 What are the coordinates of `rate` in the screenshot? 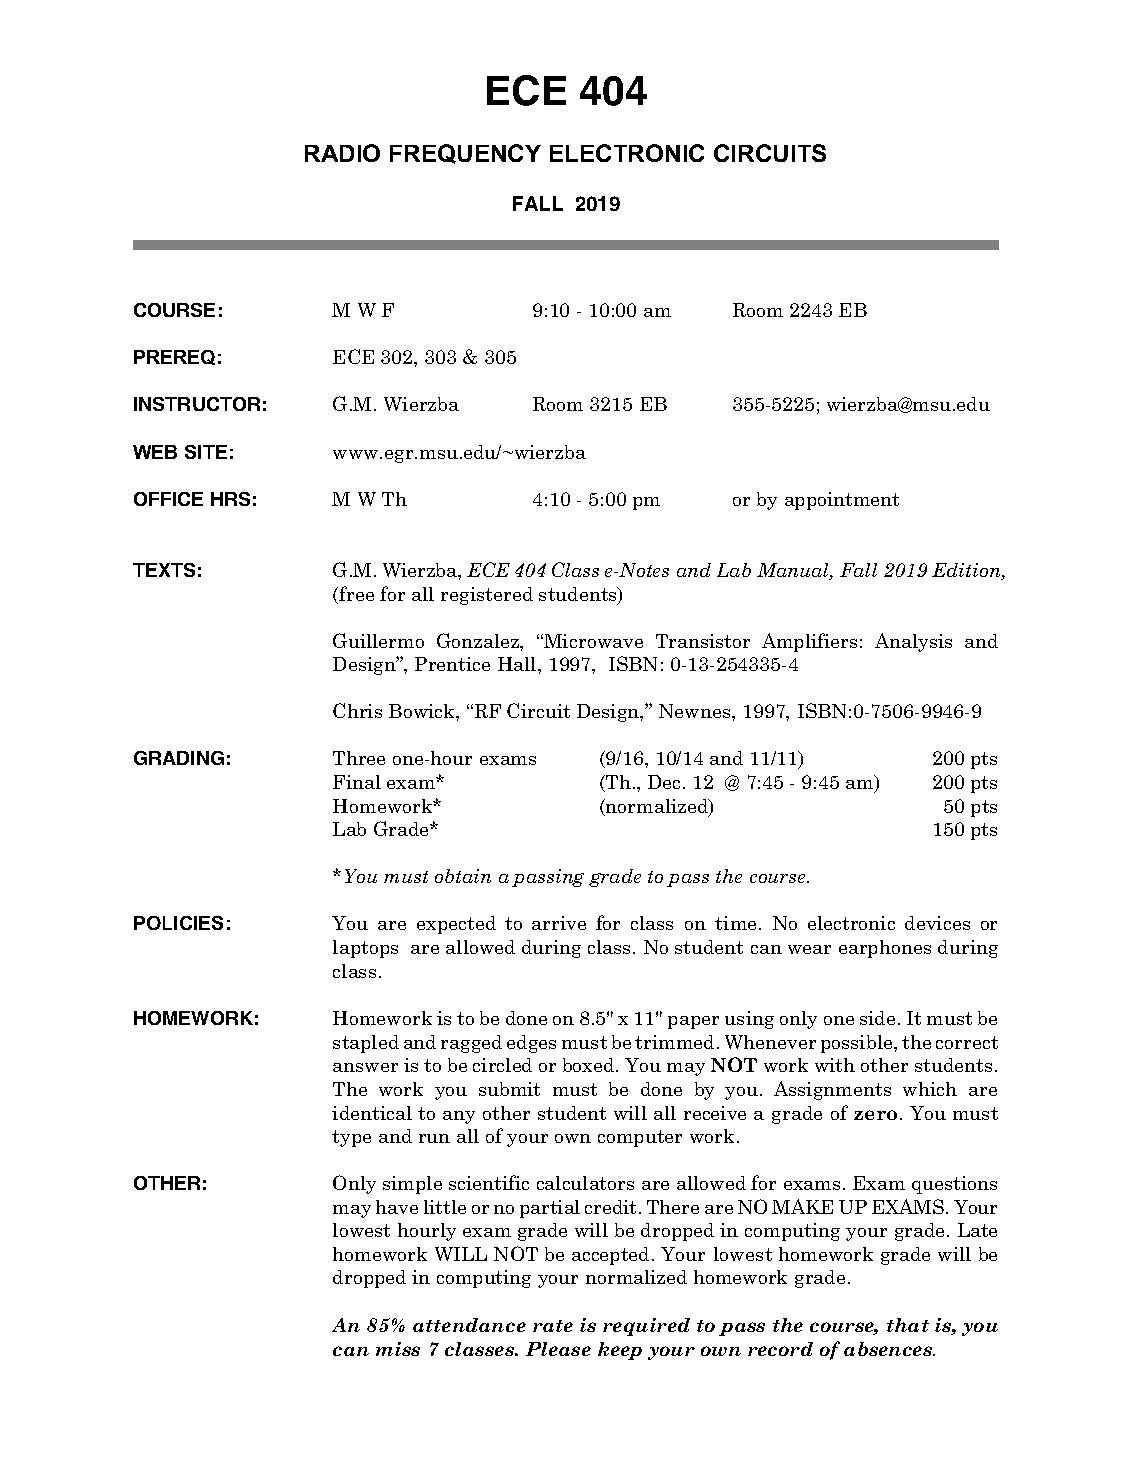 It's located at (553, 1326).
